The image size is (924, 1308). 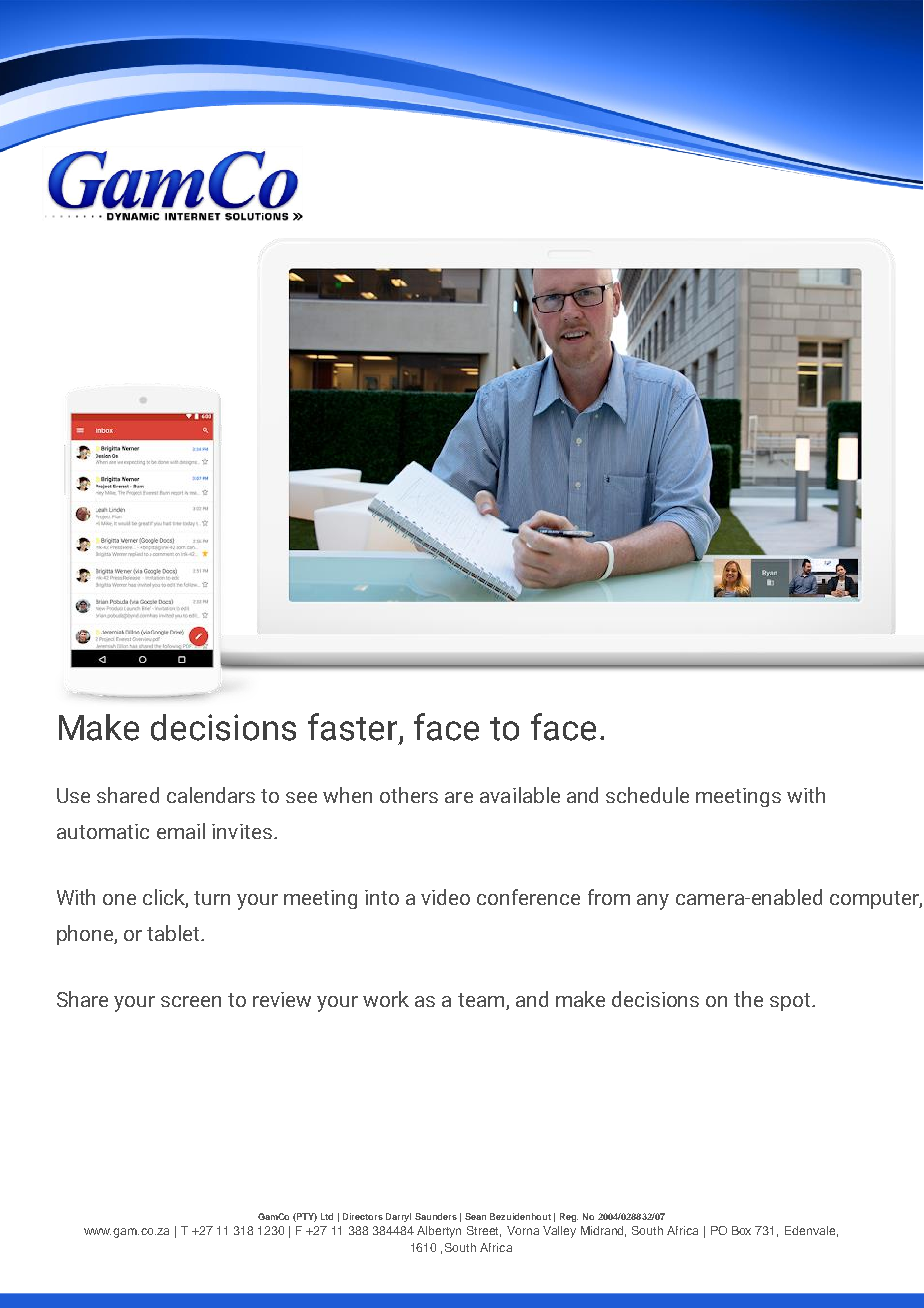 I want to click on Saunders, so click(x=436, y=1216).
